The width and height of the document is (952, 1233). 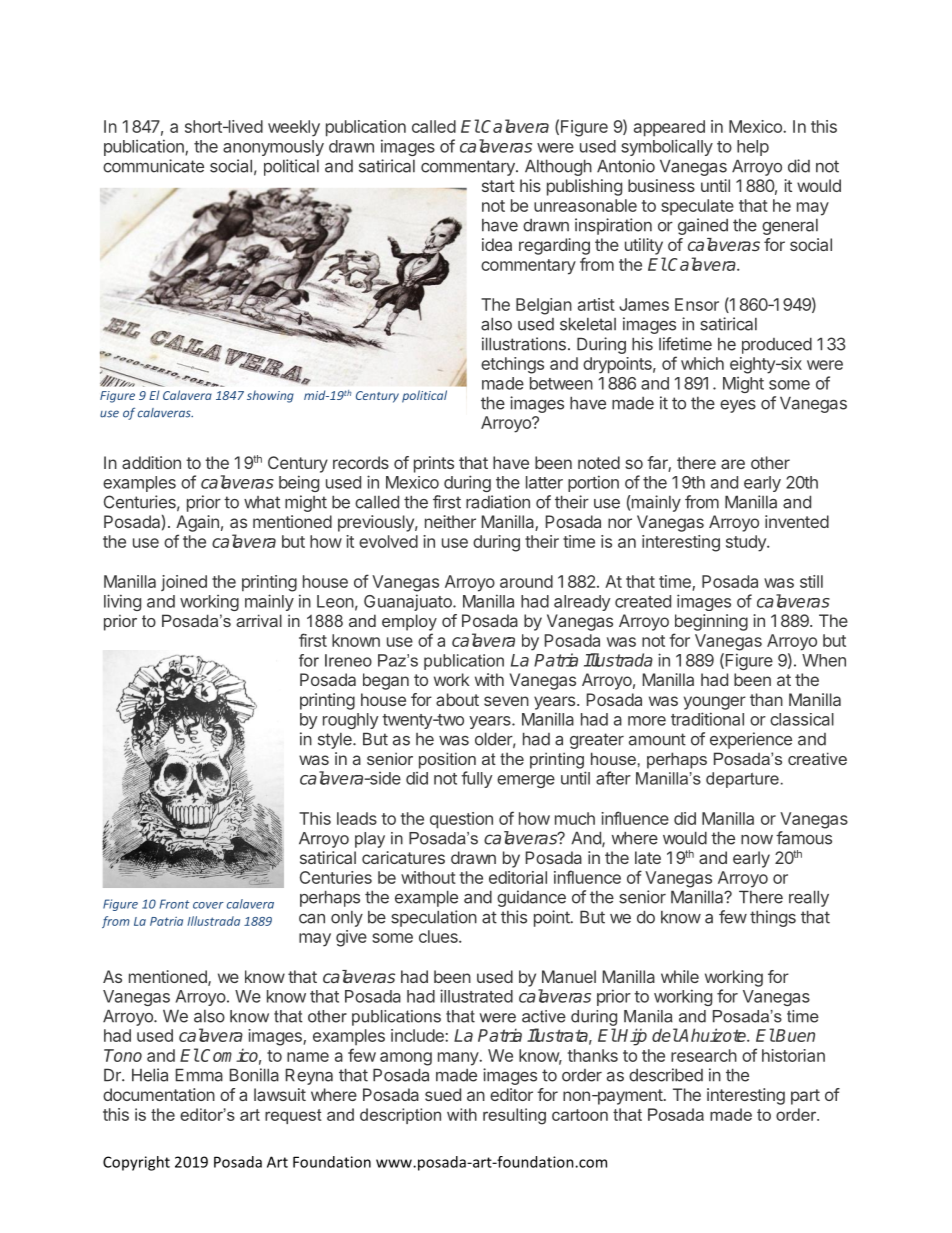 What do you see at coordinates (498, 502) in the document?
I see `radiation` at bounding box center [498, 502].
